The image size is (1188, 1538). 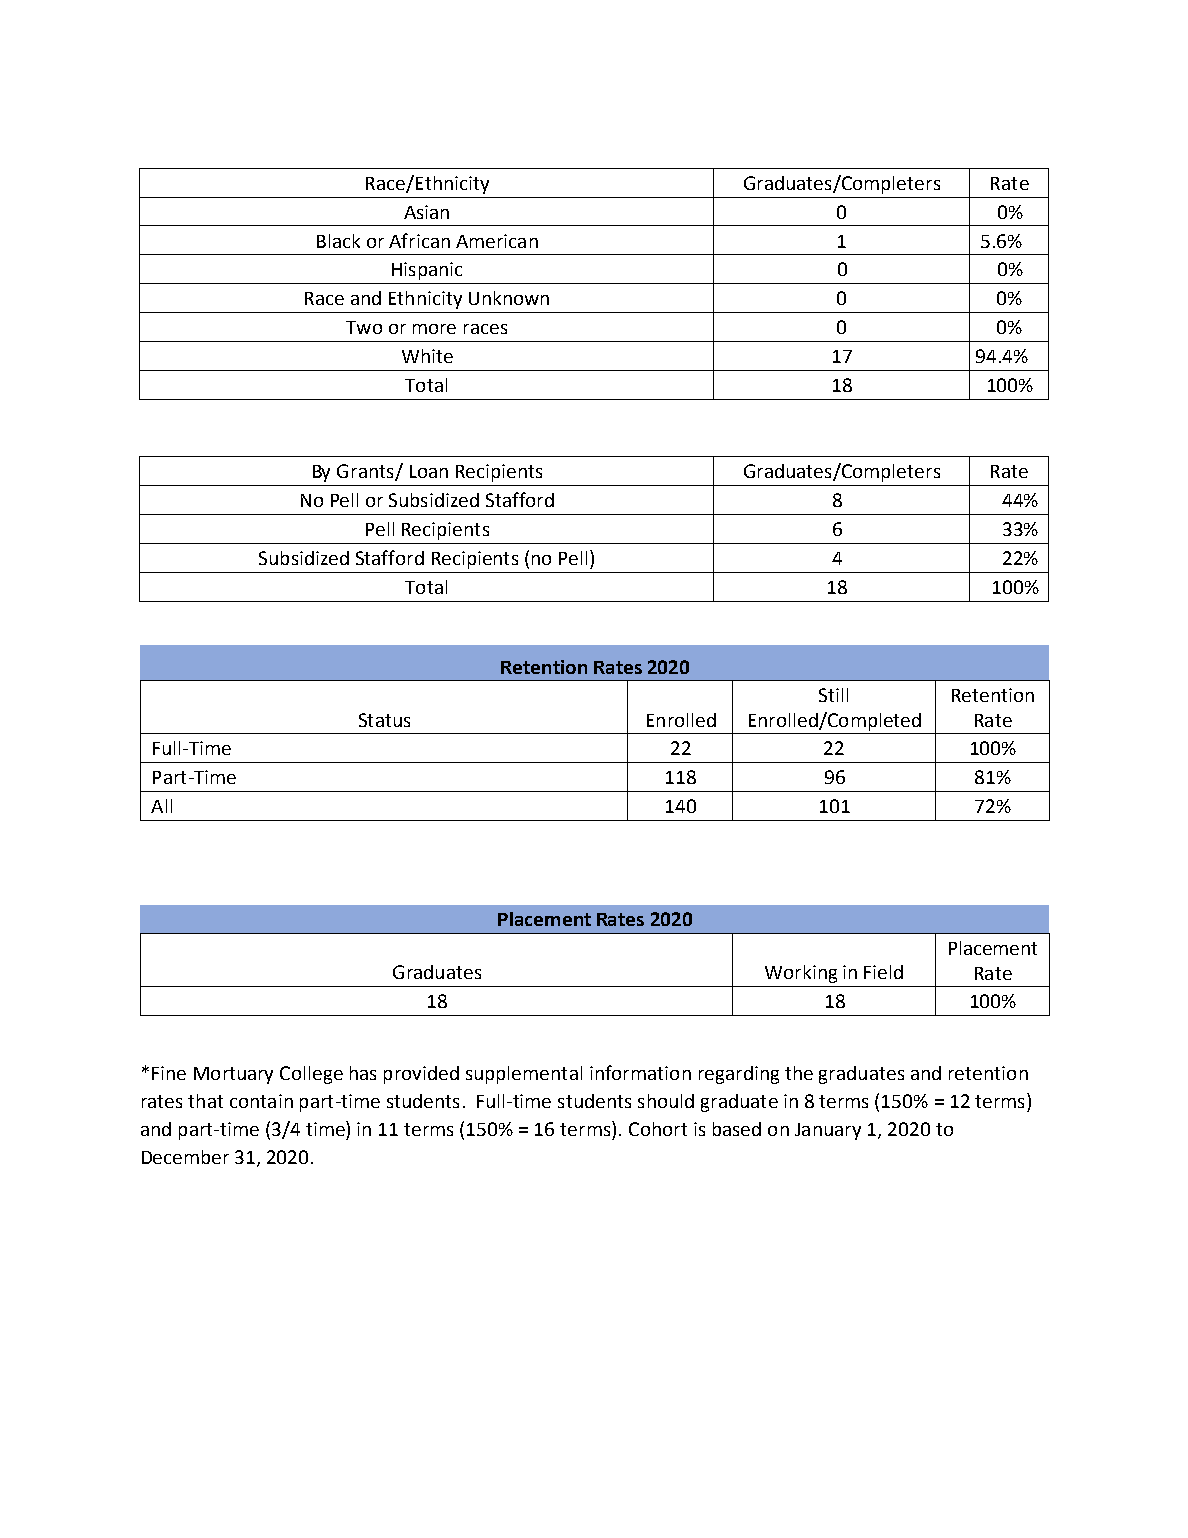 What do you see at coordinates (384, 720) in the image?
I see `Status` at bounding box center [384, 720].
